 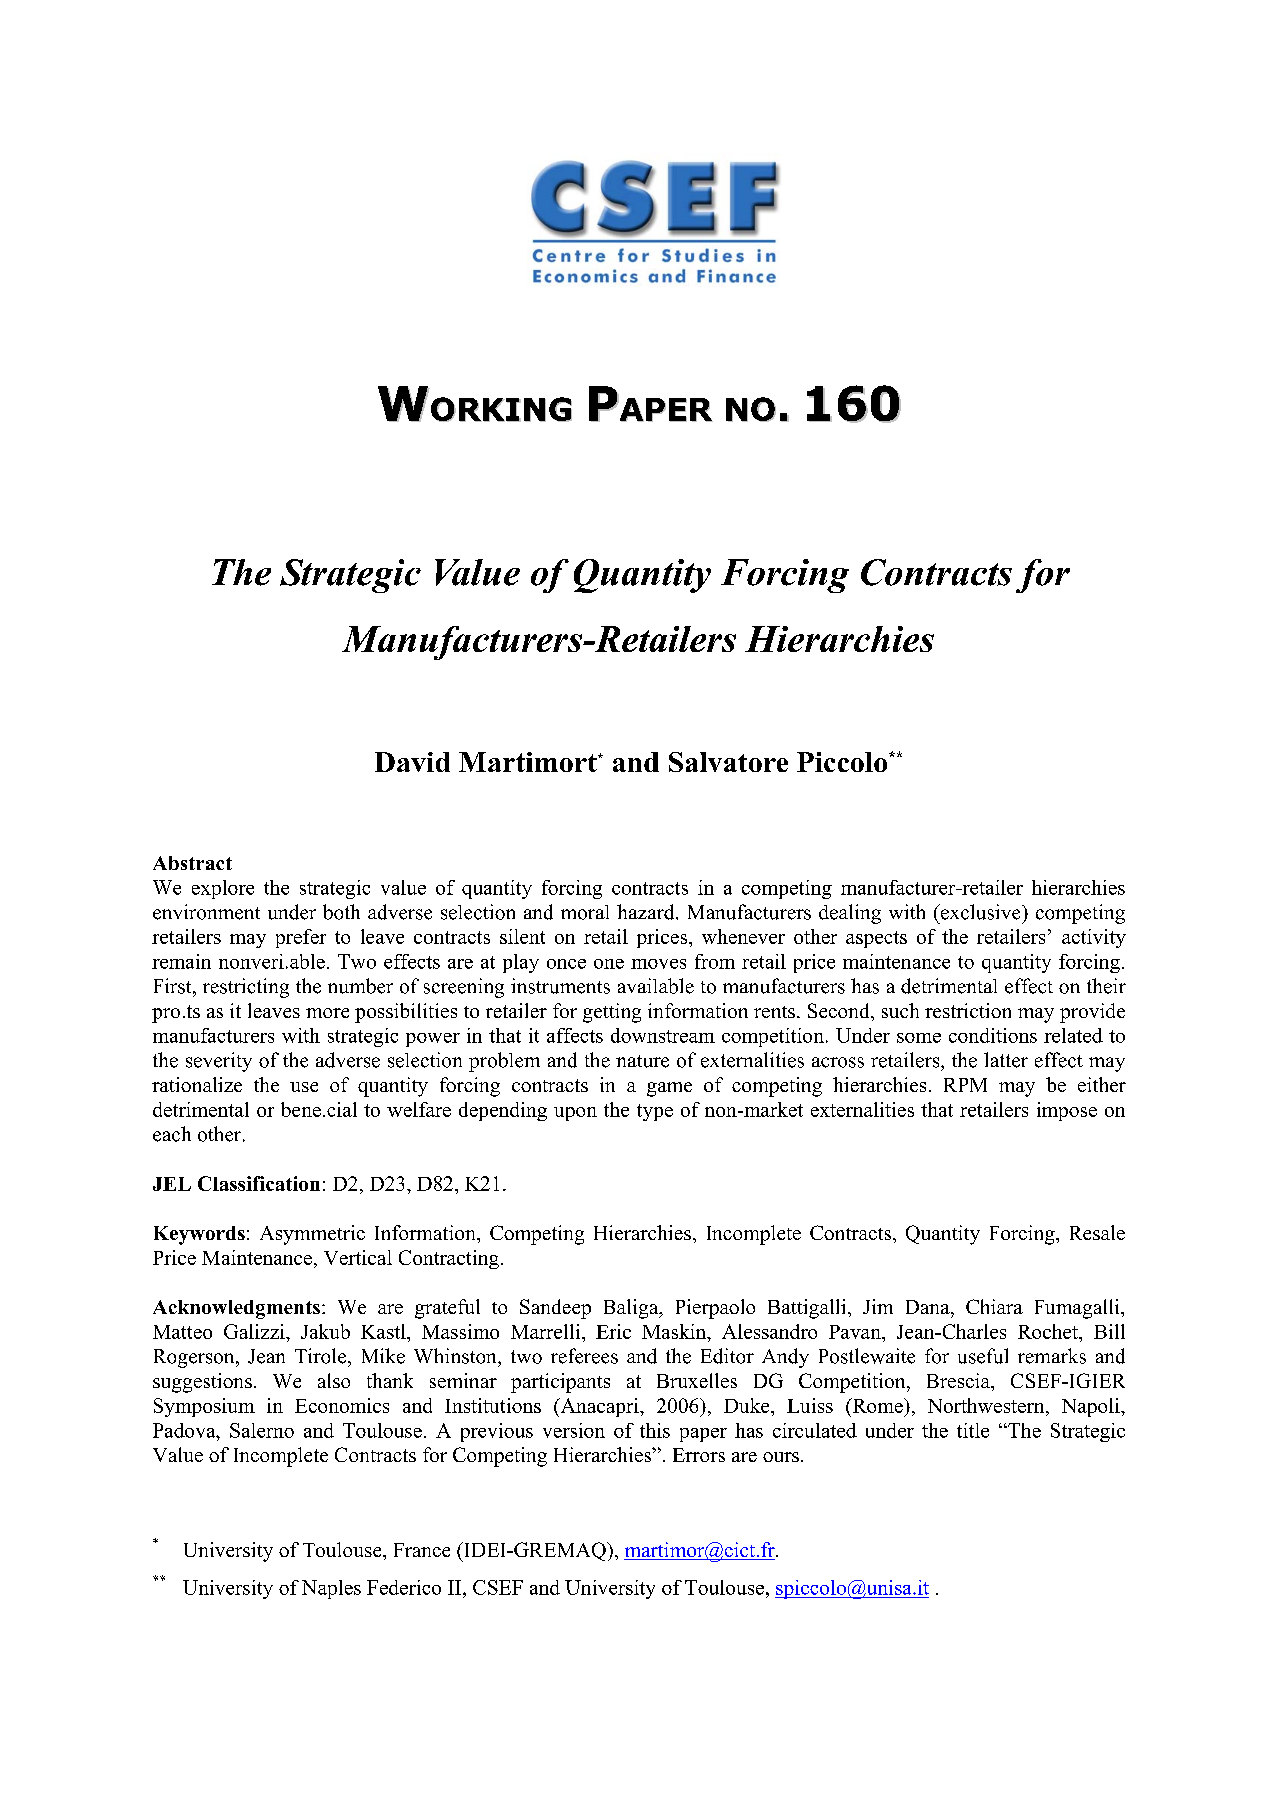 I want to click on title, so click(x=973, y=1430).
